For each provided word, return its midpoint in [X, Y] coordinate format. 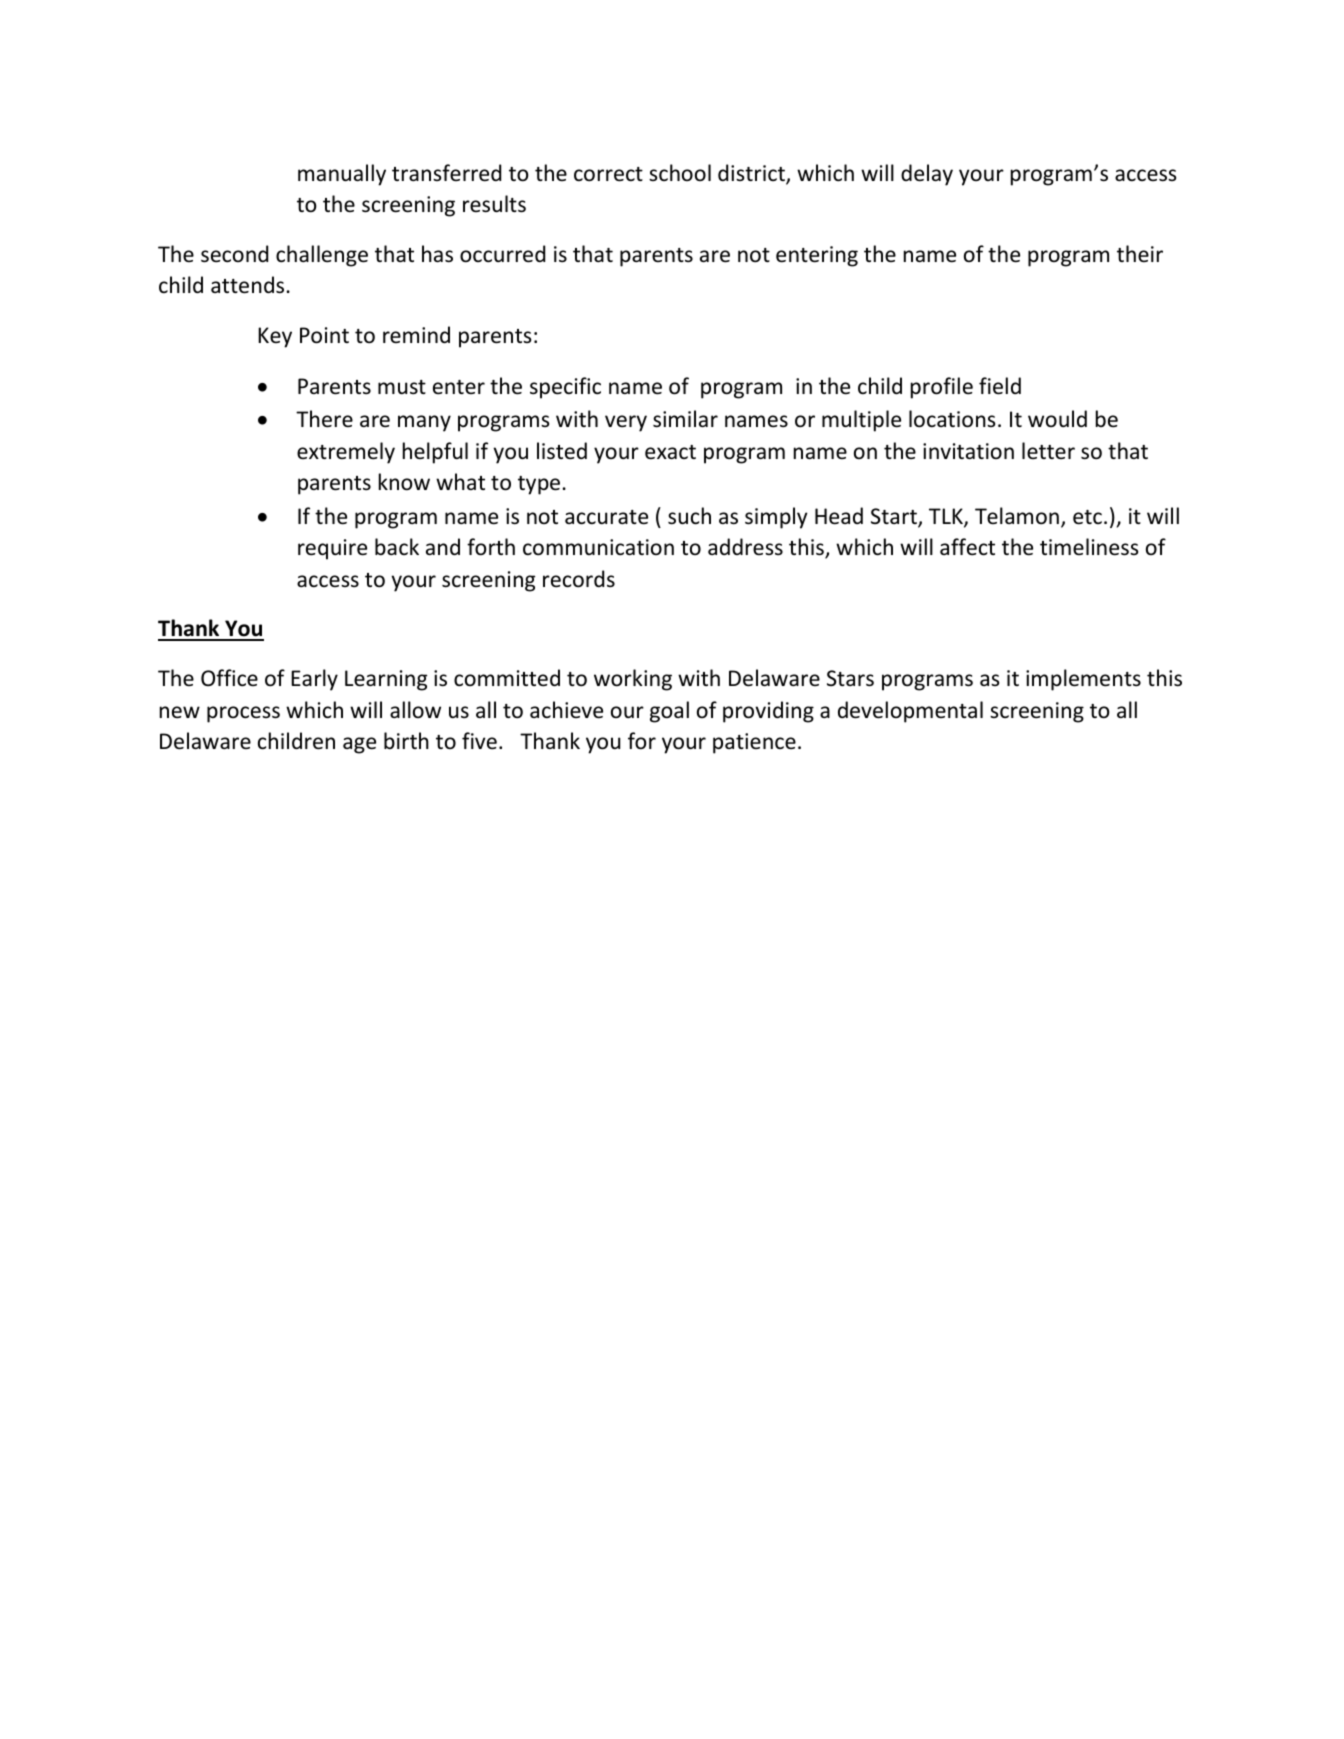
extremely [346, 453]
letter [1048, 450]
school [680, 172]
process [243, 714]
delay [927, 175]
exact [670, 452]
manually [342, 175]
